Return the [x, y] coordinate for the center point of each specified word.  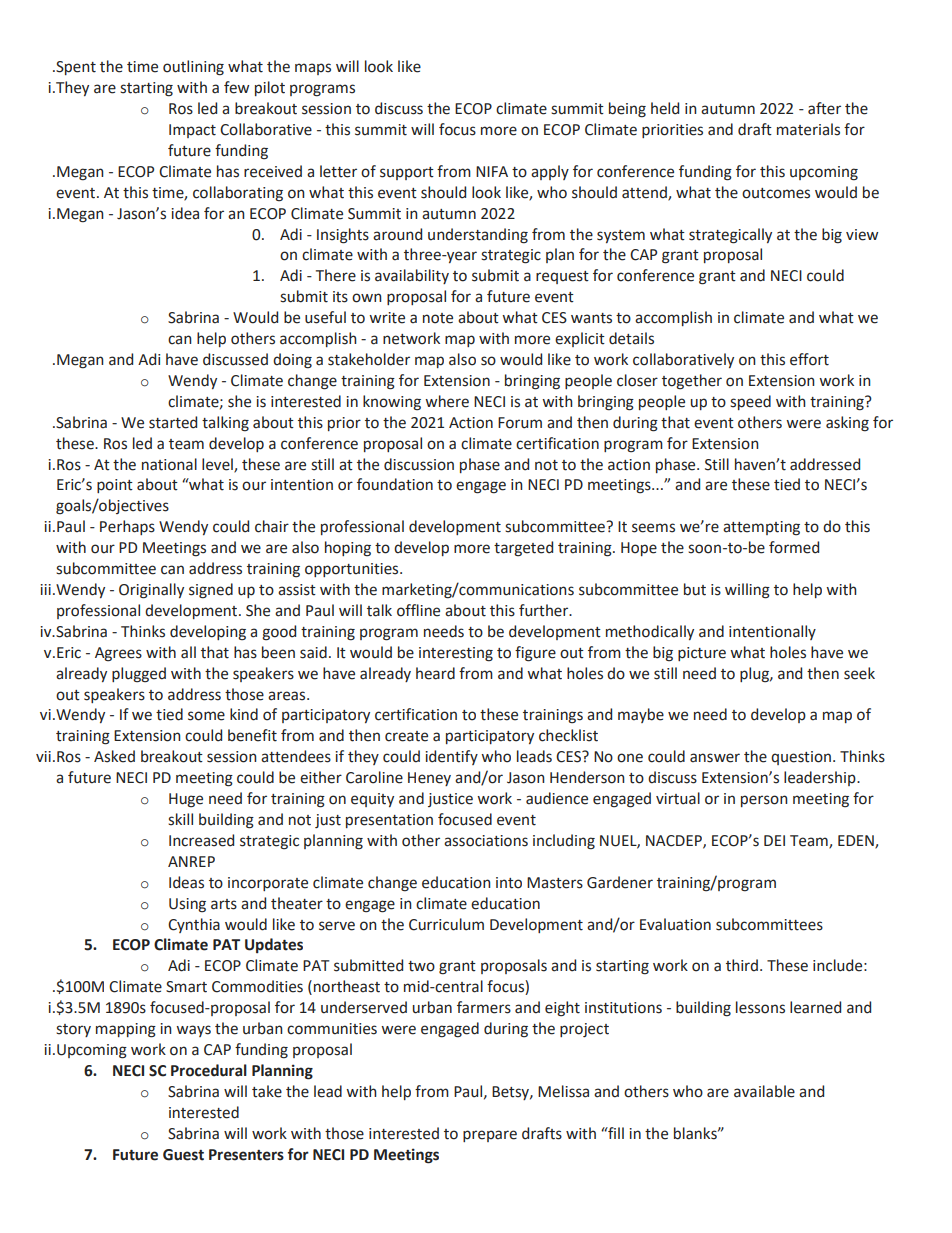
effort [809, 359]
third [743, 965]
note [438, 318]
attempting [761, 528]
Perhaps [127, 527]
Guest [183, 1155]
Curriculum [446, 924]
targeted [523, 549]
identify [451, 757]
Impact [192, 131]
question [801, 758]
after [824, 108]
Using [187, 905]
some [206, 716]
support [407, 173]
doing [292, 361]
